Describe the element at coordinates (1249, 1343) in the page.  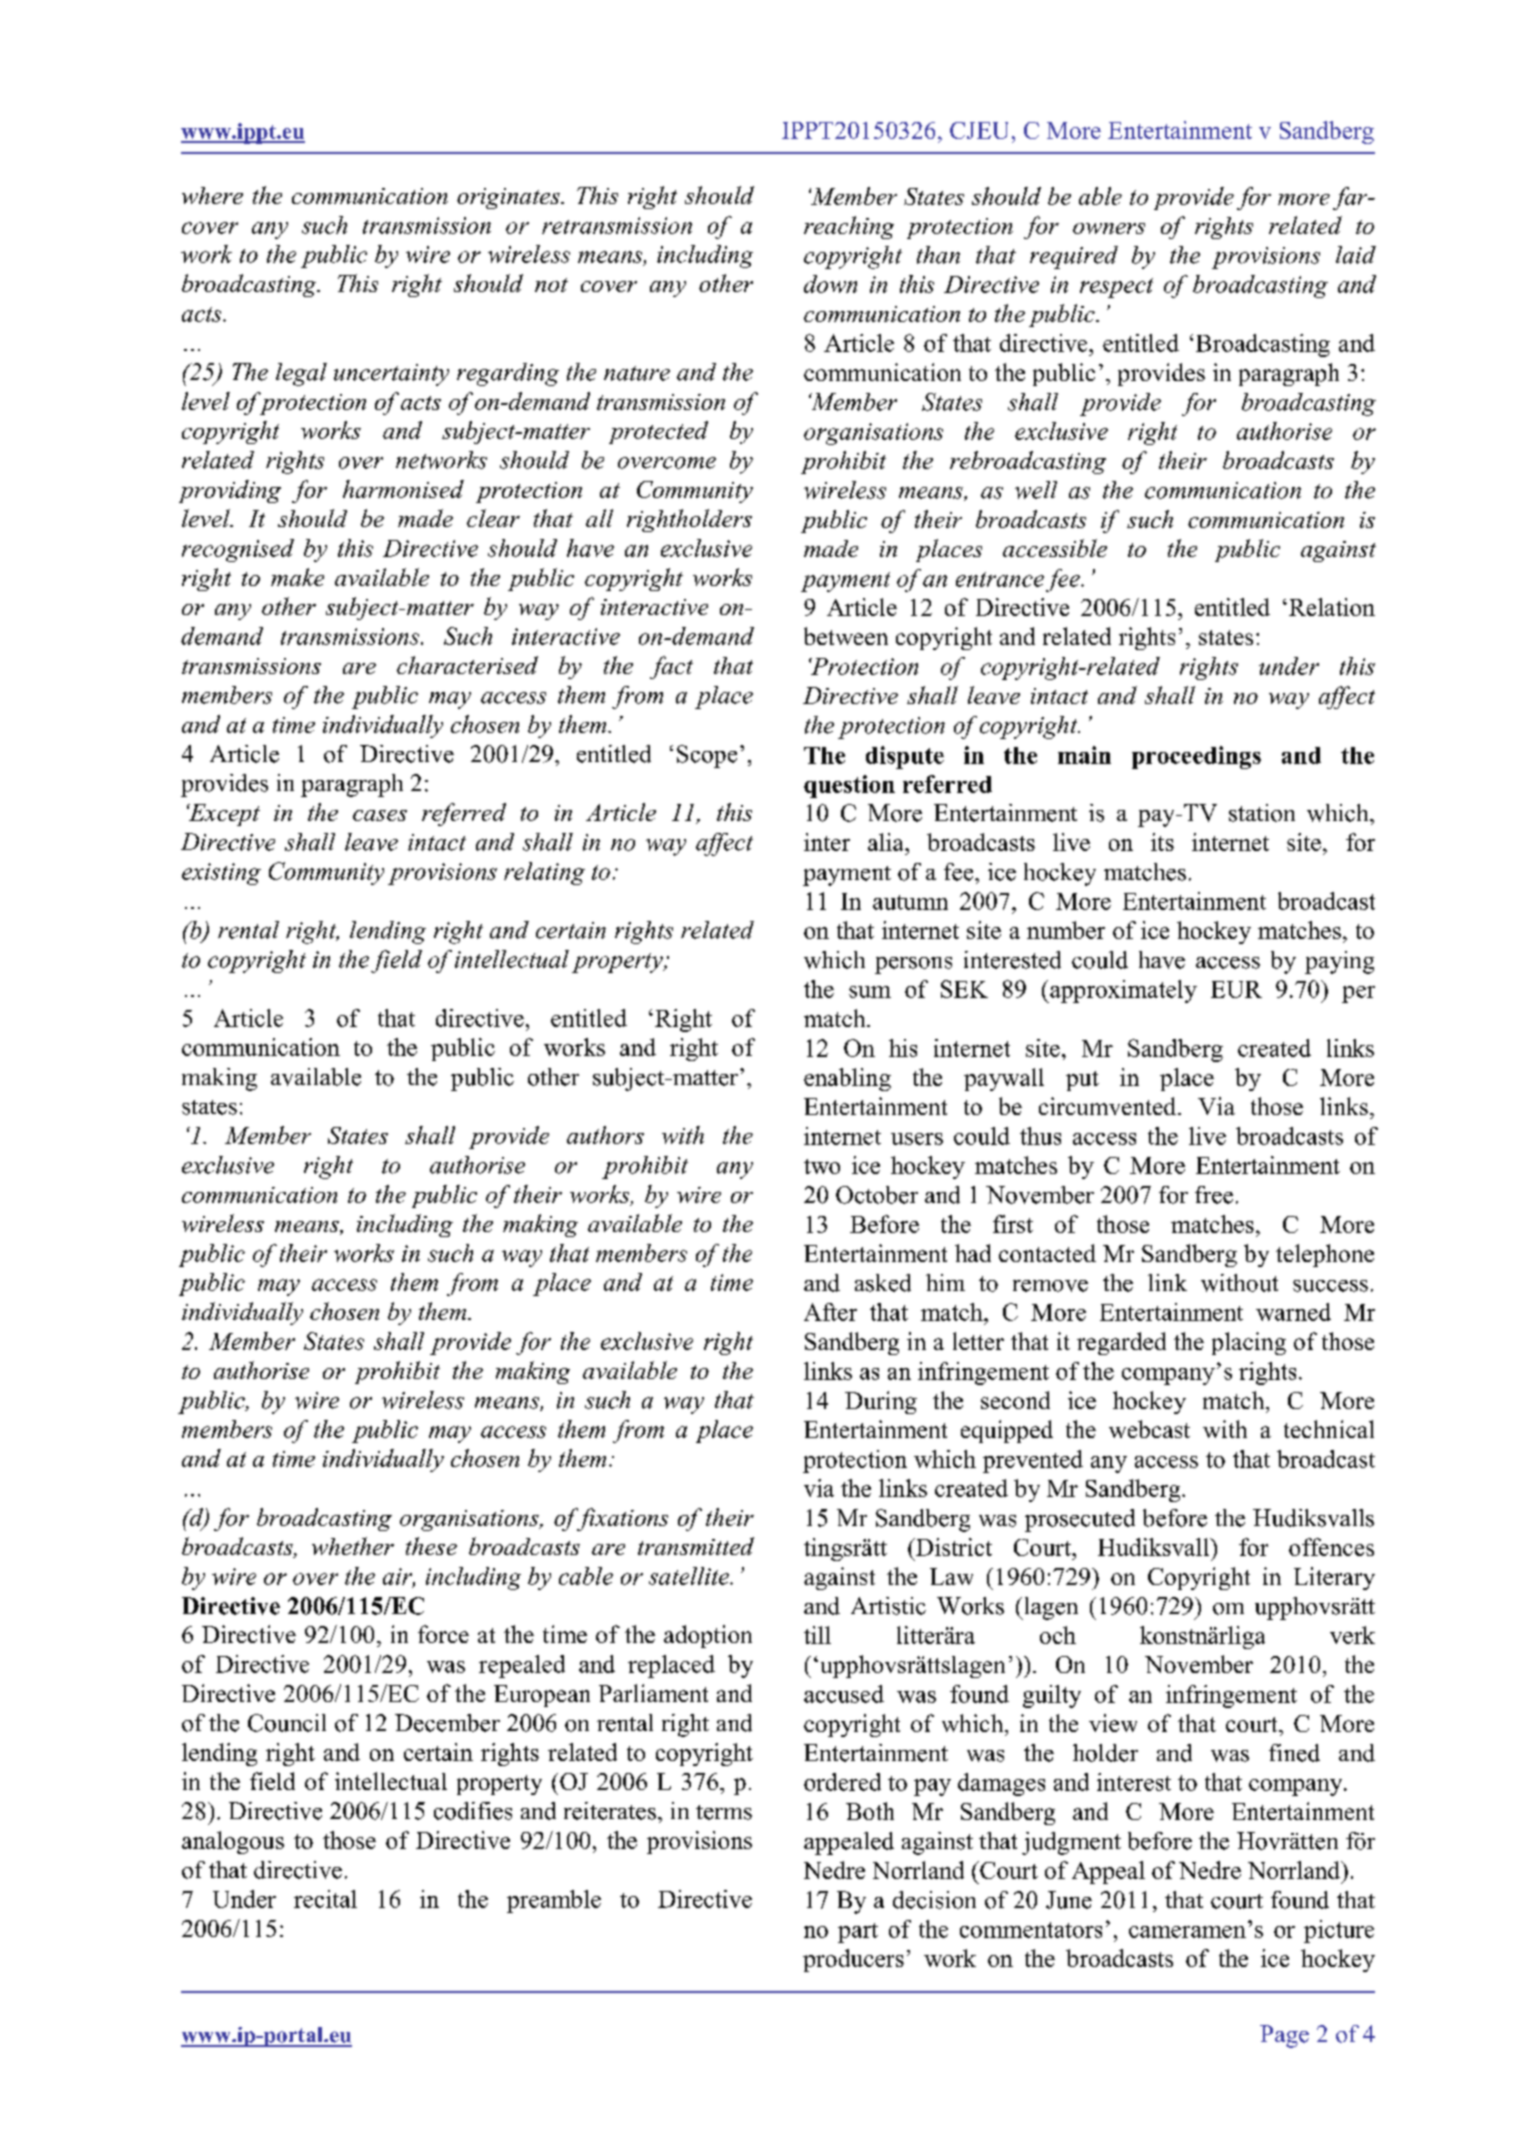
I see `placing` at that location.
